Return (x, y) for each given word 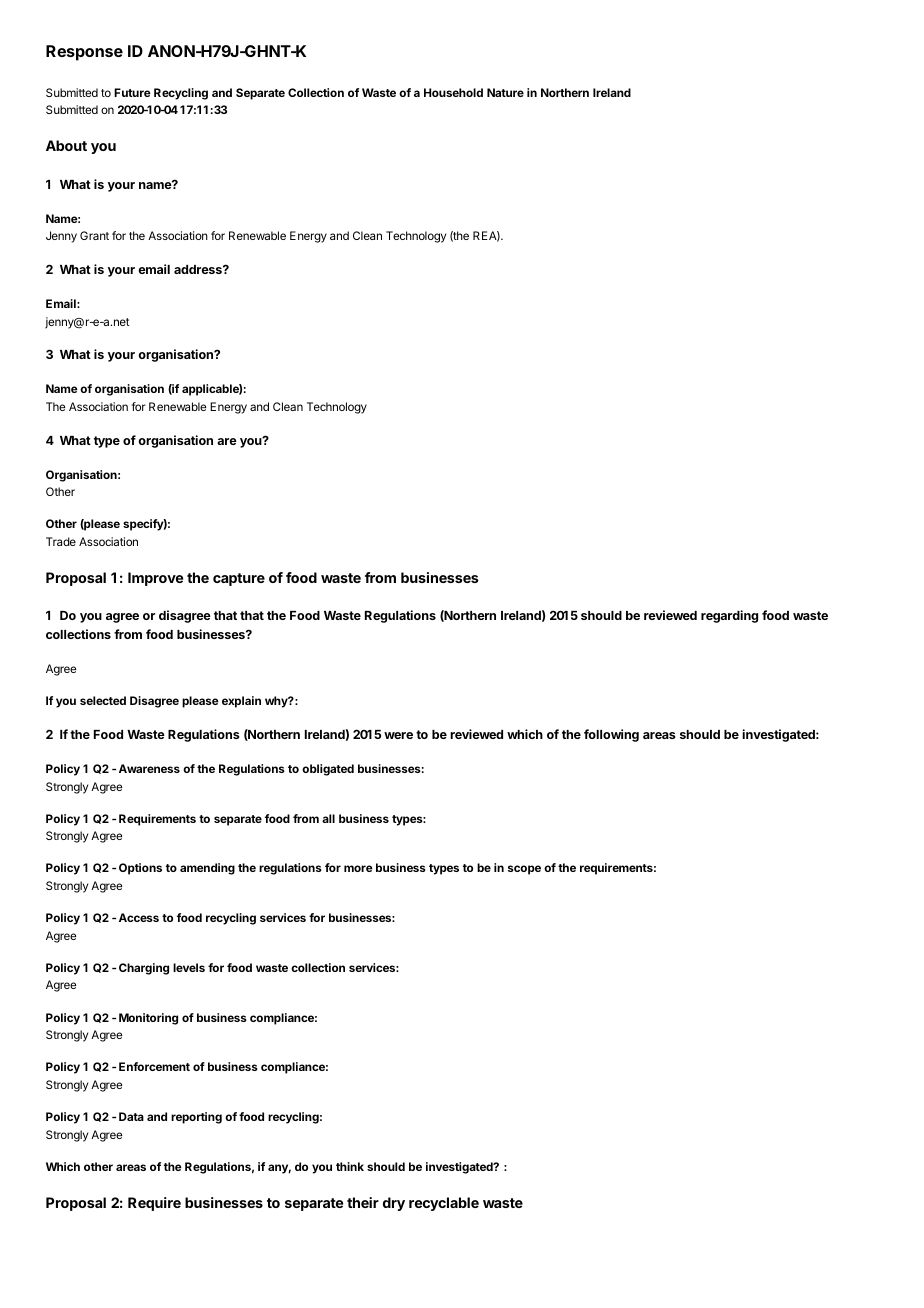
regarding (729, 616)
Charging (144, 969)
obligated (328, 770)
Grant (94, 235)
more (358, 868)
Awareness (149, 768)
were (398, 735)
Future (132, 92)
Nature (505, 92)
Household (453, 92)
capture (239, 579)
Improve (155, 579)
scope (524, 870)
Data (131, 1116)
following (611, 735)
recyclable (444, 1204)
